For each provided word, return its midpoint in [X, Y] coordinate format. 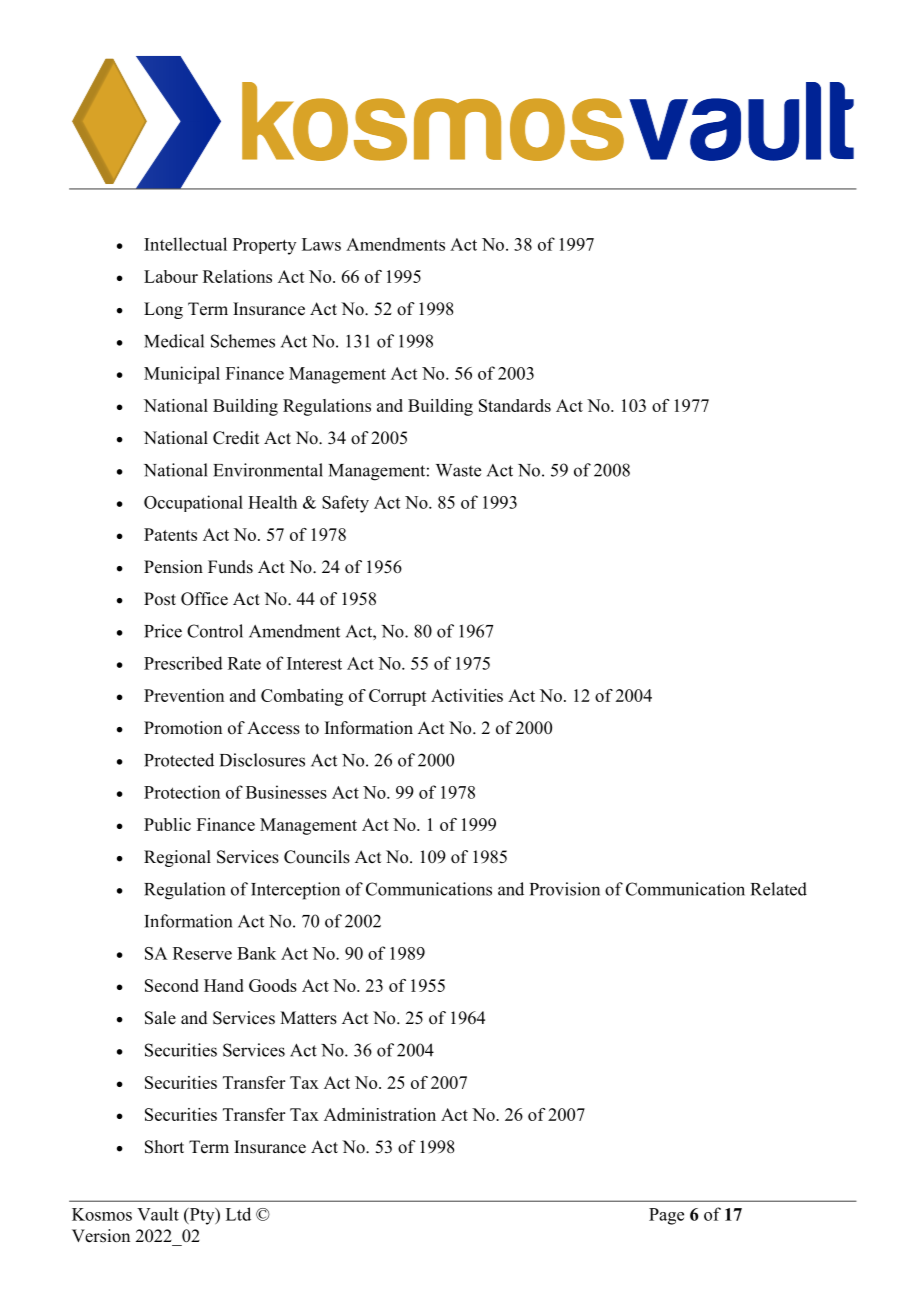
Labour [171, 276]
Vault [158, 1214]
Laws [321, 244]
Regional [177, 858]
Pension [173, 567]
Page [666, 1216]
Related [779, 889]
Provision [565, 889]
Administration [380, 1114]
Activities [467, 695]
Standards [515, 405]
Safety [345, 504]
